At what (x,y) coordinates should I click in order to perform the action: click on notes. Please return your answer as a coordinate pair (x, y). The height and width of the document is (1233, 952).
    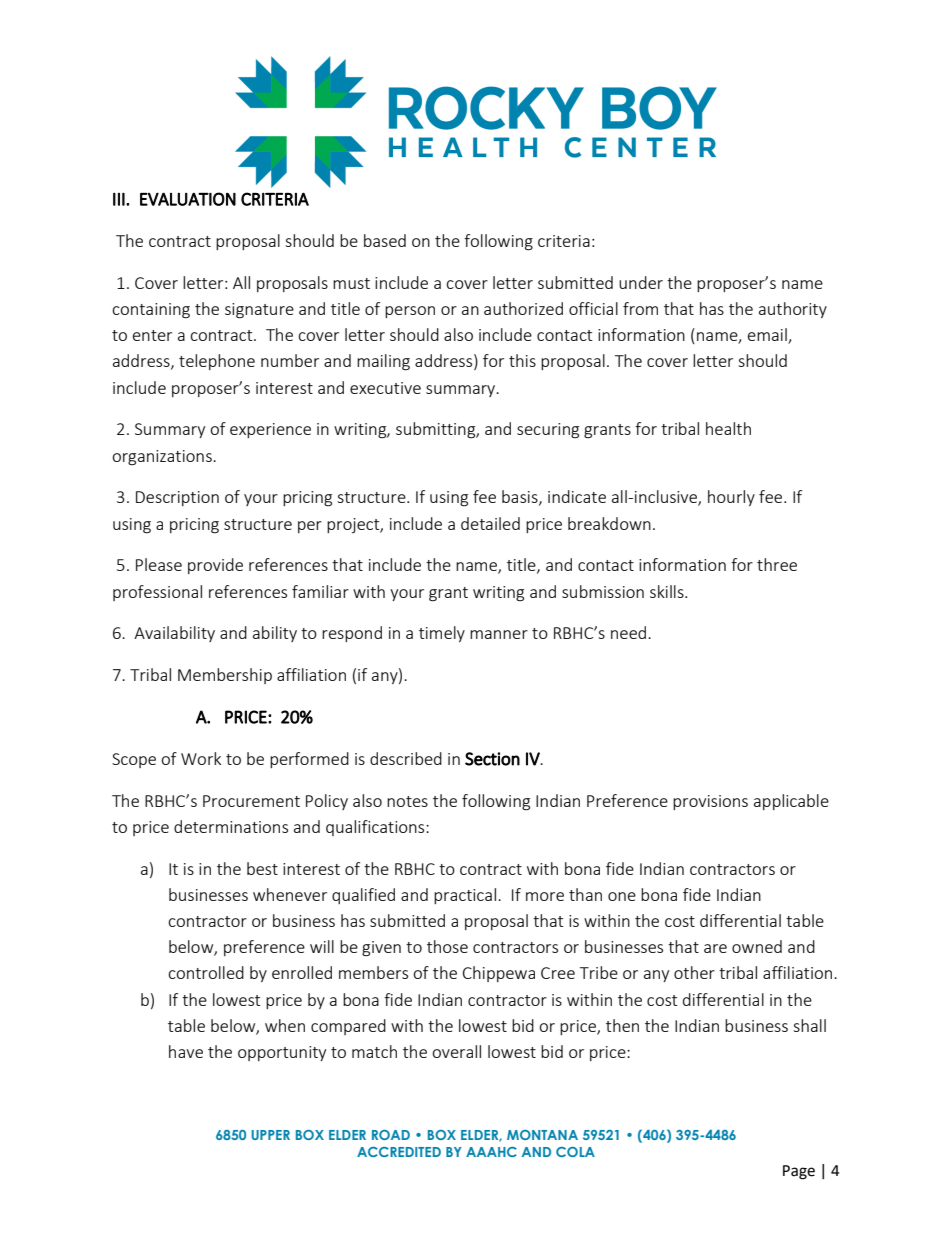
    Looking at the image, I should click on (407, 801).
